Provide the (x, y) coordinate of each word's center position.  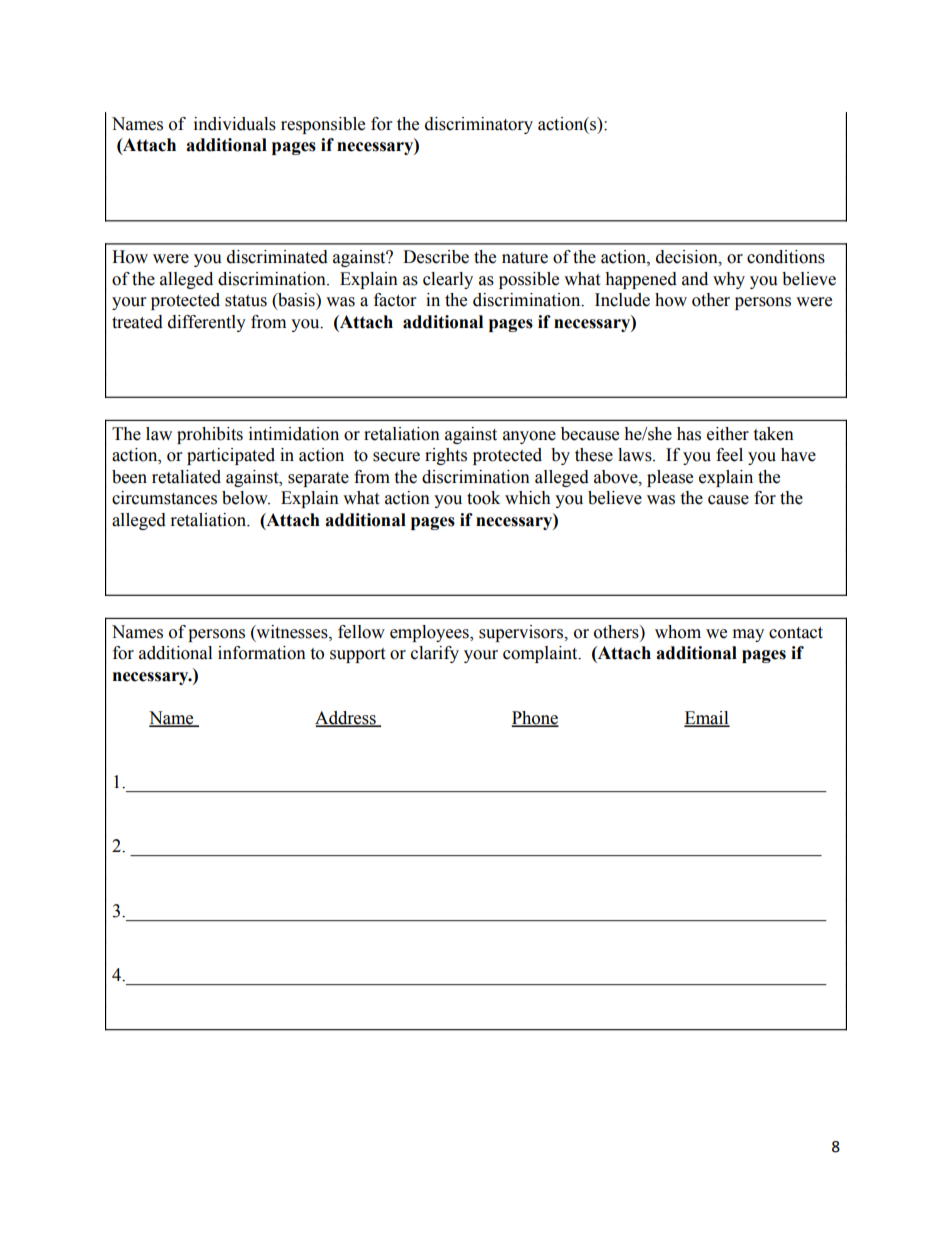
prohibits (210, 435)
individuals (235, 124)
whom (678, 632)
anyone (529, 437)
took (483, 498)
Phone (535, 718)
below (246, 498)
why (729, 280)
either (728, 434)
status (246, 301)
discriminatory (479, 125)
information (262, 653)
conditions (786, 257)
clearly (448, 280)
